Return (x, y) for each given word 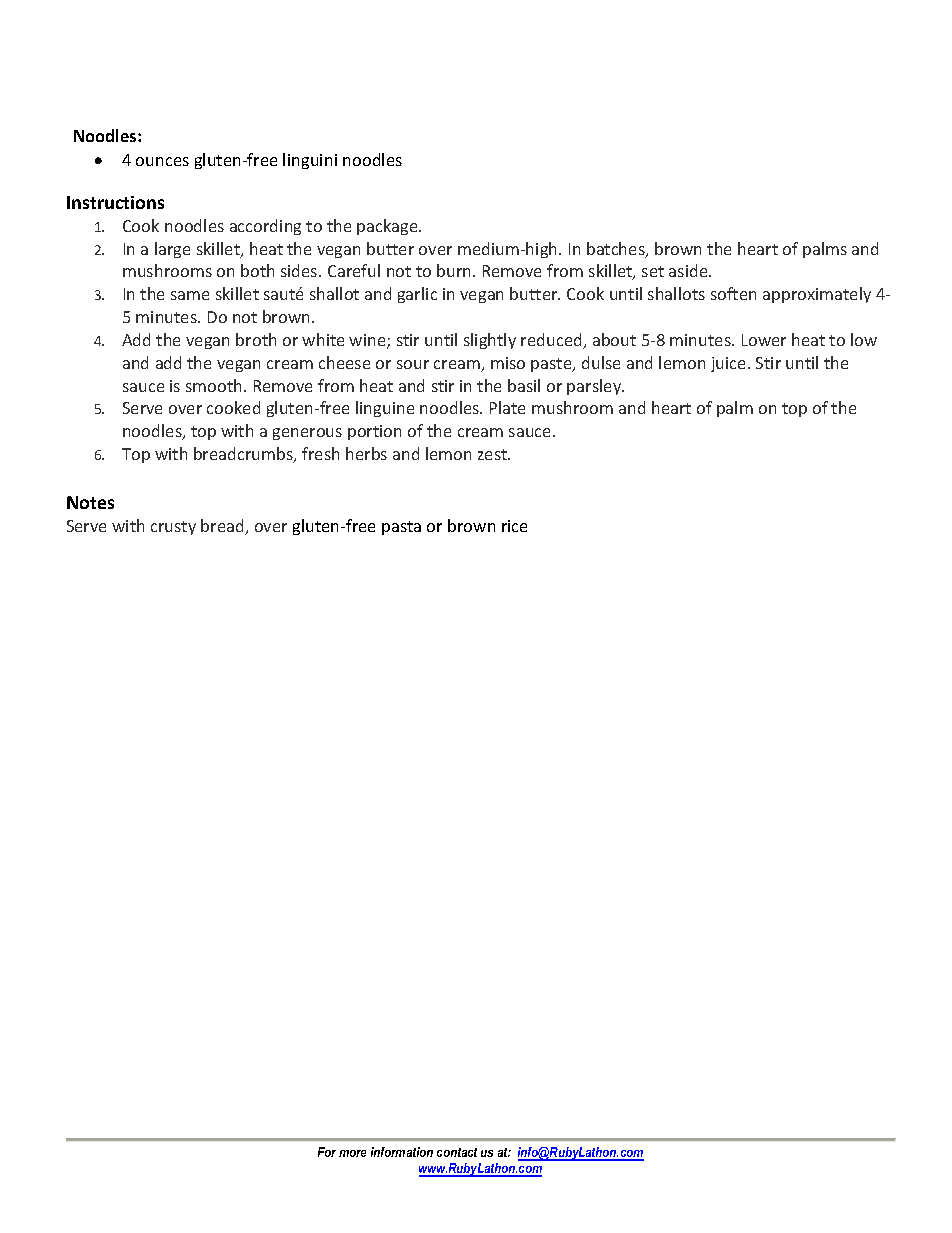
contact (457, 1152)
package (388, 227)
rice (514, 526)
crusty (173, 528)
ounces (162, 161)
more (352, 1153)
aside (689, 270)
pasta (401, 528)
